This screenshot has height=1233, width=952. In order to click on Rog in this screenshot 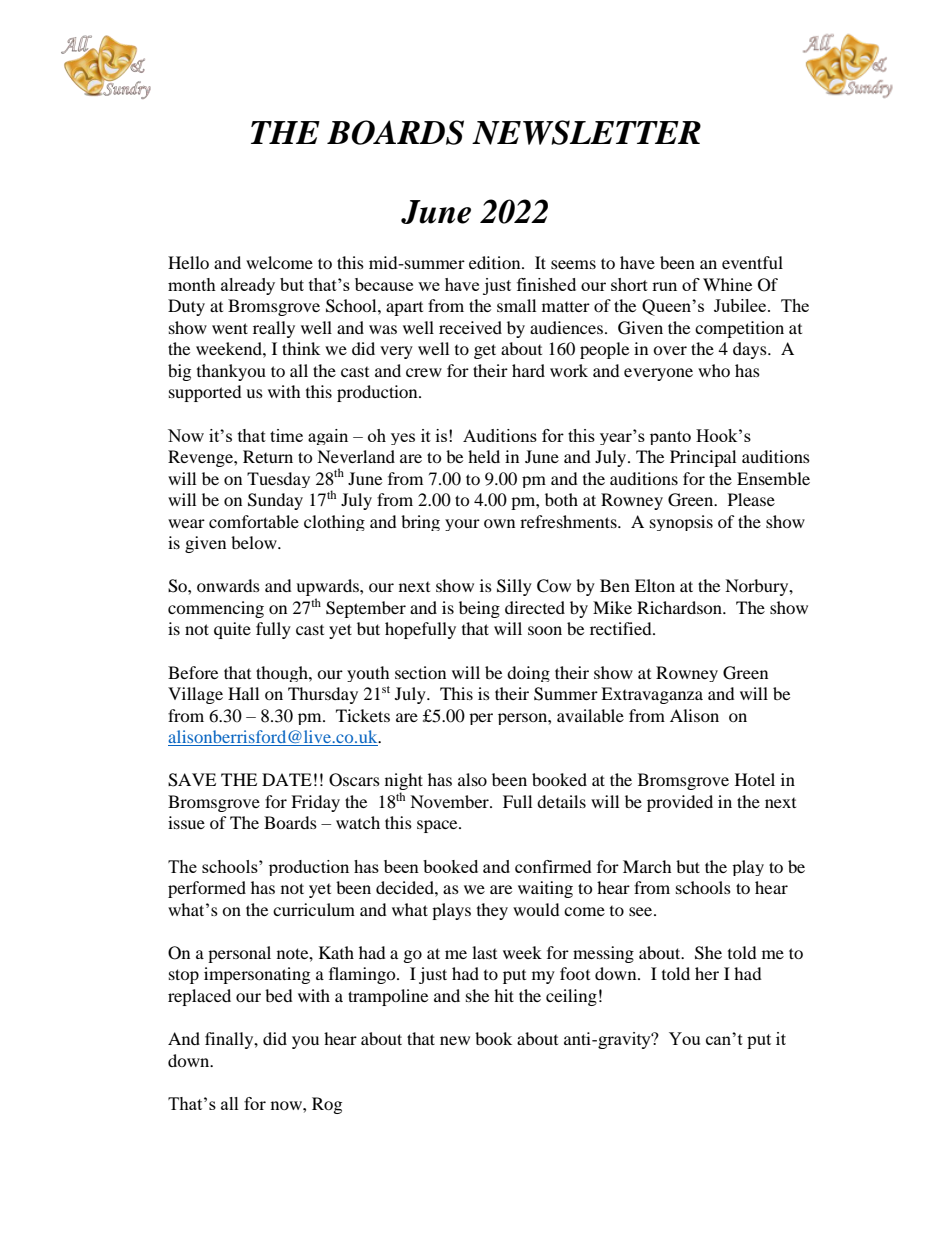, I will do `click(327, 1105)`.
